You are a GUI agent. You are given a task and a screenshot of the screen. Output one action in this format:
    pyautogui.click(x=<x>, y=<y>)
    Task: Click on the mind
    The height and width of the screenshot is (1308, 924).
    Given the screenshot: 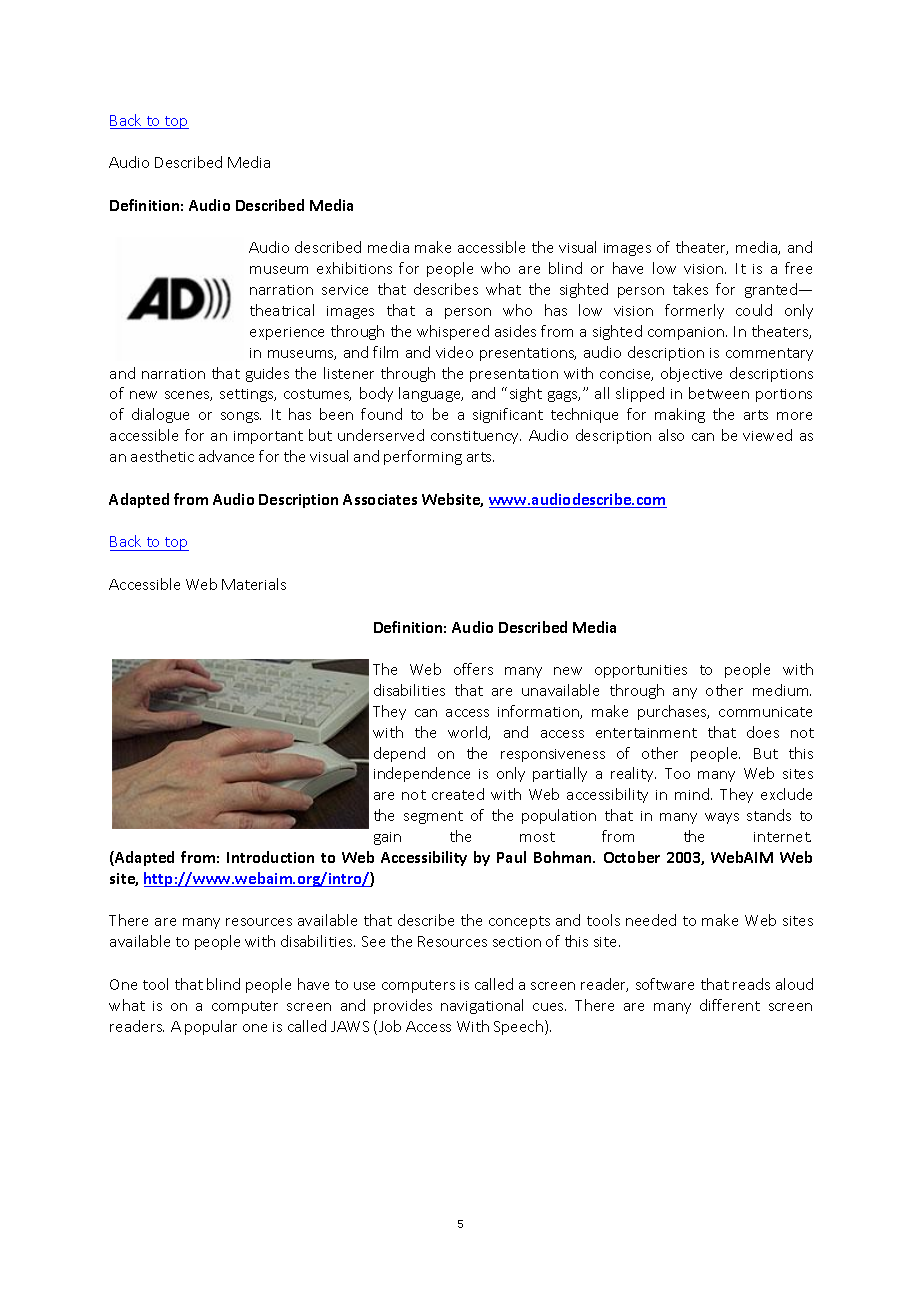 What is the action you would take?
    pyautogui.click(x=693, y=794)
